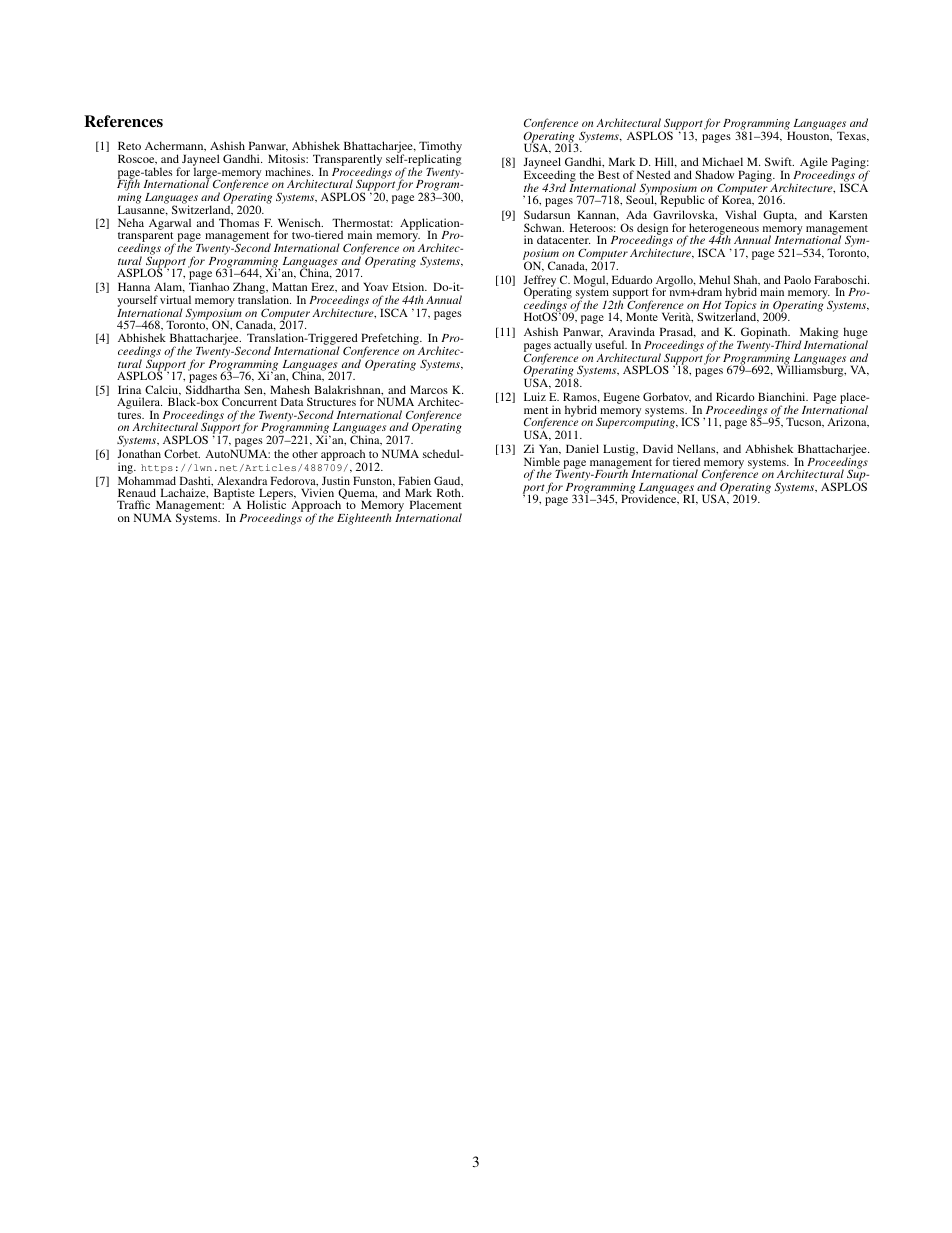  I want to click on Reto, so click(129, 145).
